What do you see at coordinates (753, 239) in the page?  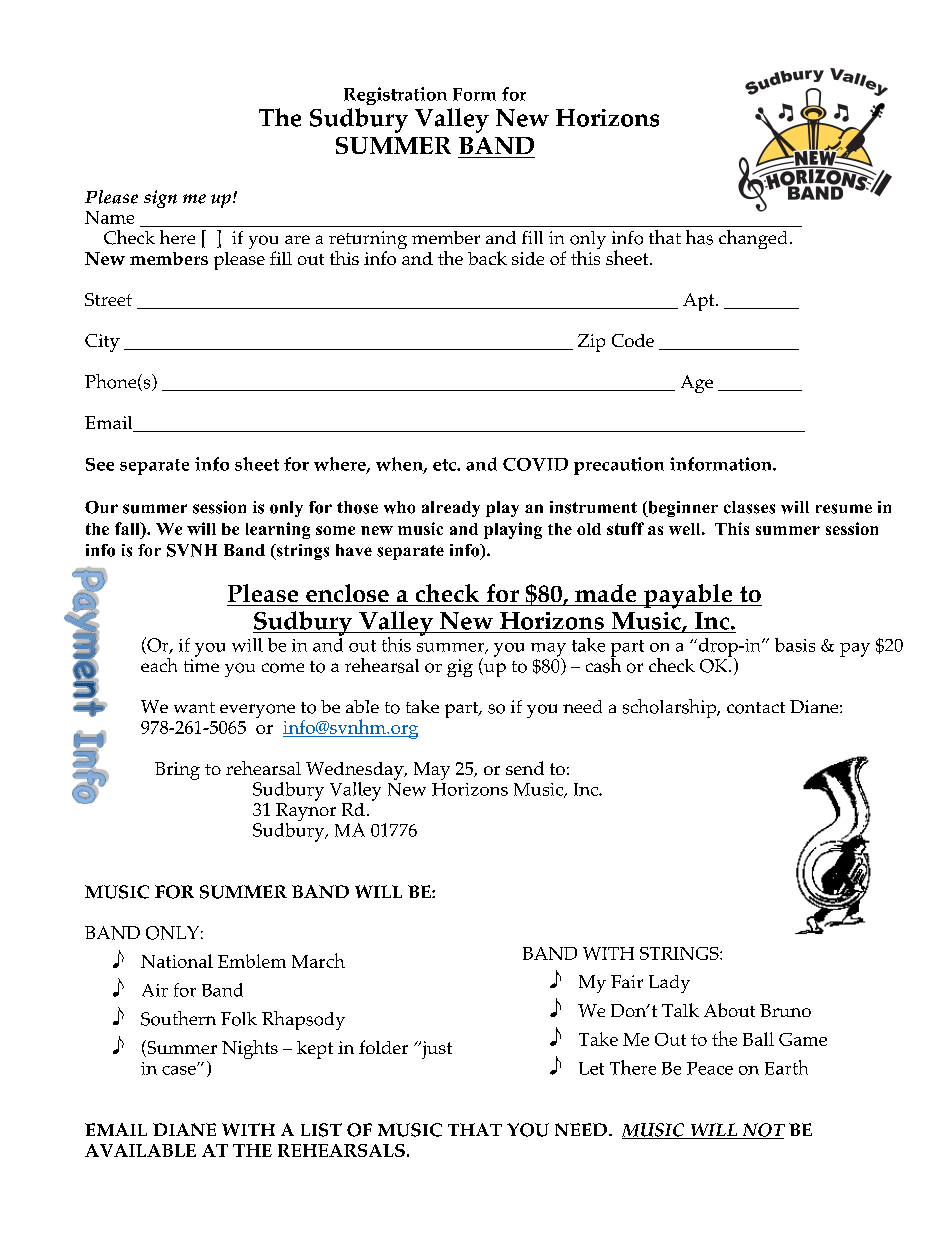 I see `changed` at bounding box center [753, 239].
